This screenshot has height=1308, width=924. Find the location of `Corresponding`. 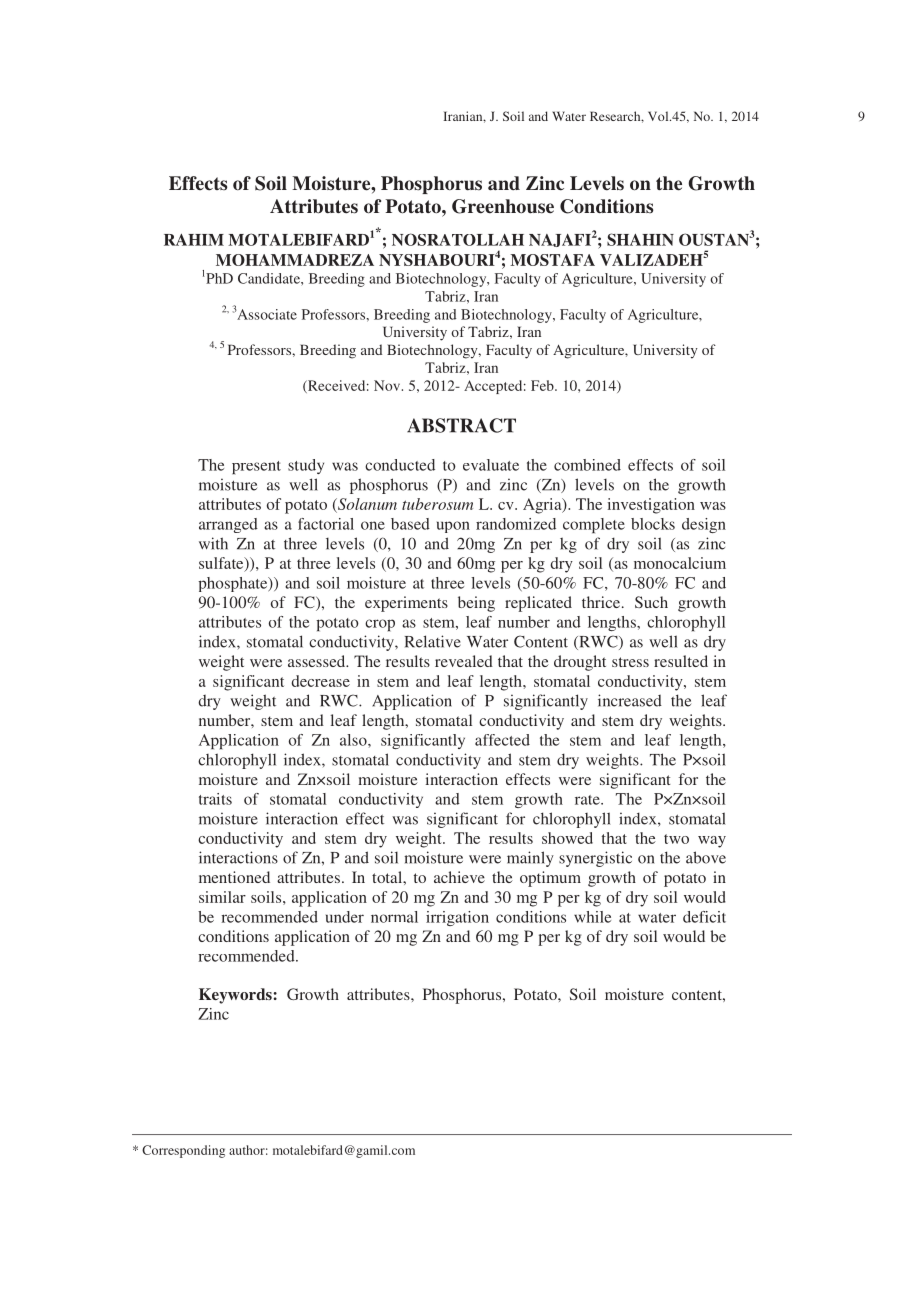

Corresponding is located at coordinates (183, 1151).
